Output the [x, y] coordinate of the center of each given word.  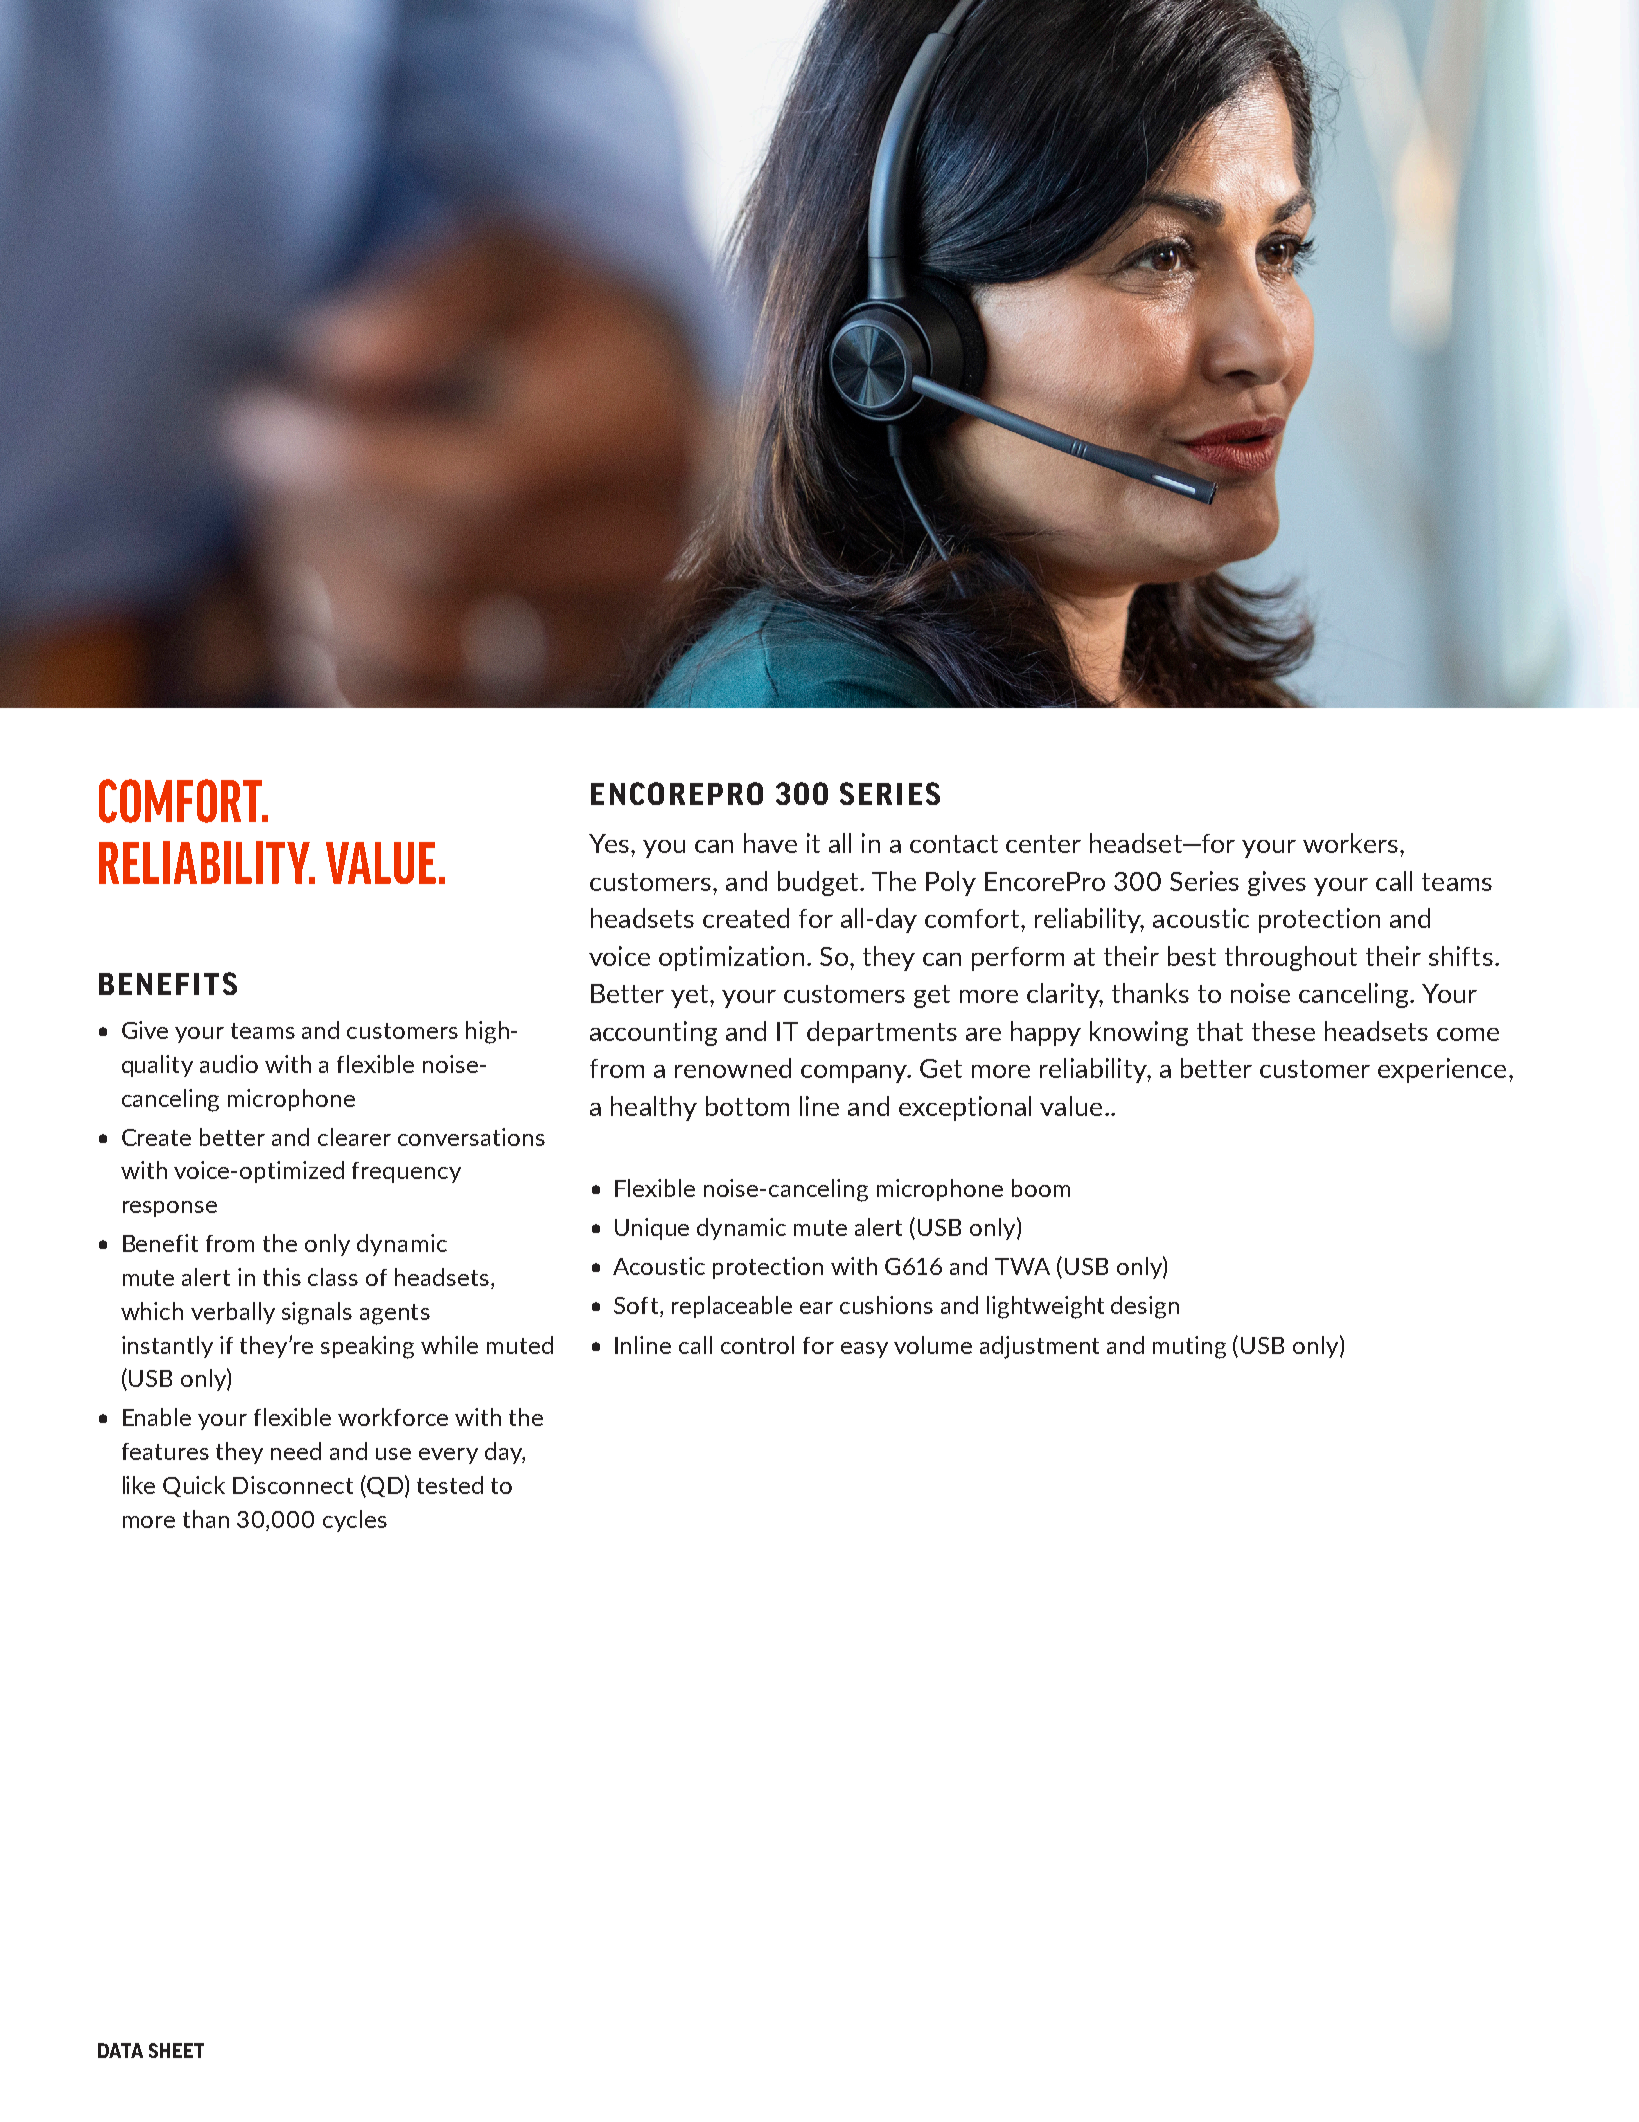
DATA [120, 2050]
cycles [355, 1521]
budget [819, 883]
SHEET [176, 2050]
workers [1350, 843]
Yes [610, 843]
